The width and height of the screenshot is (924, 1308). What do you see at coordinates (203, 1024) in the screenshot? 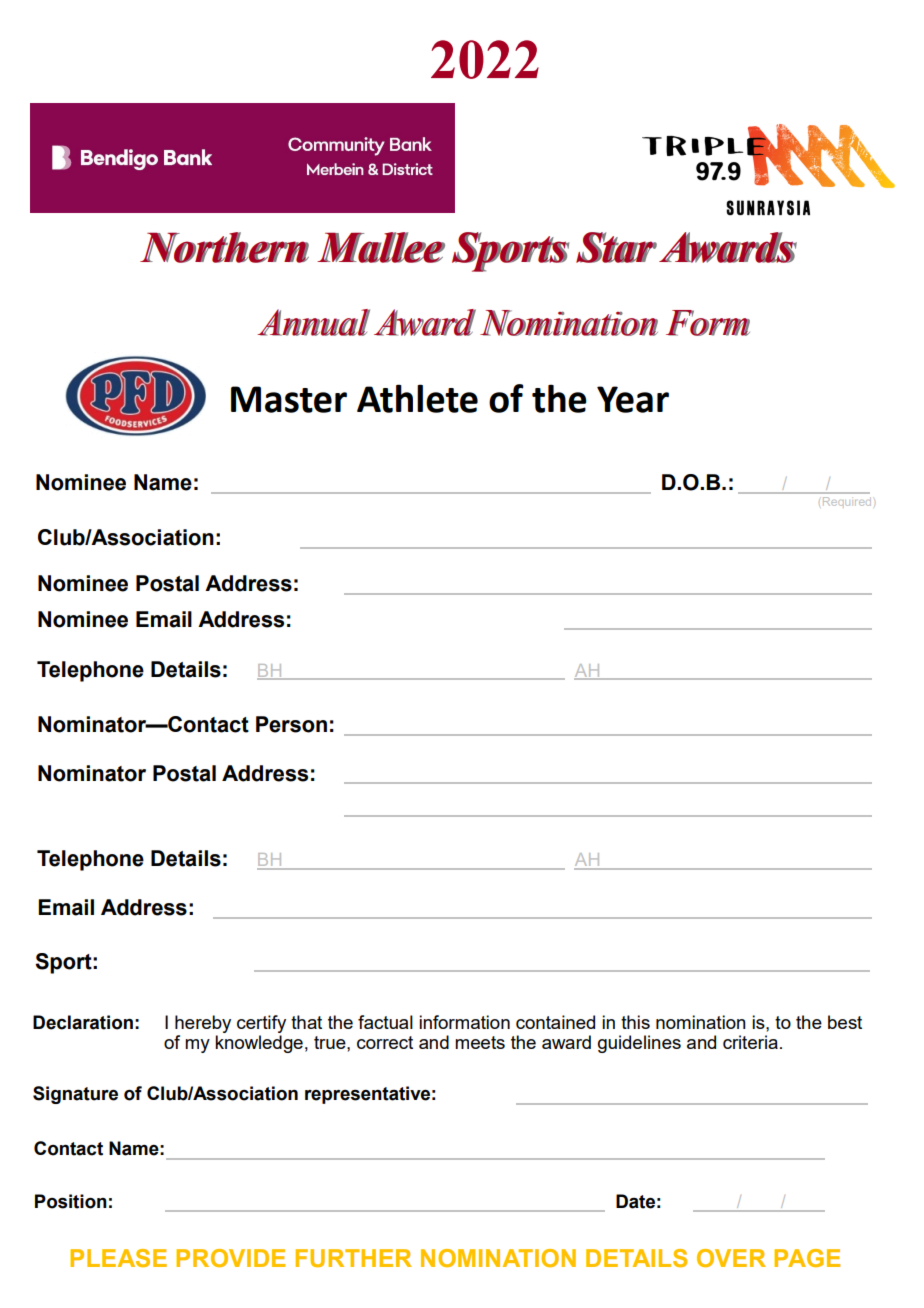
I see `hereby` at bounding box center [203, 1024].
